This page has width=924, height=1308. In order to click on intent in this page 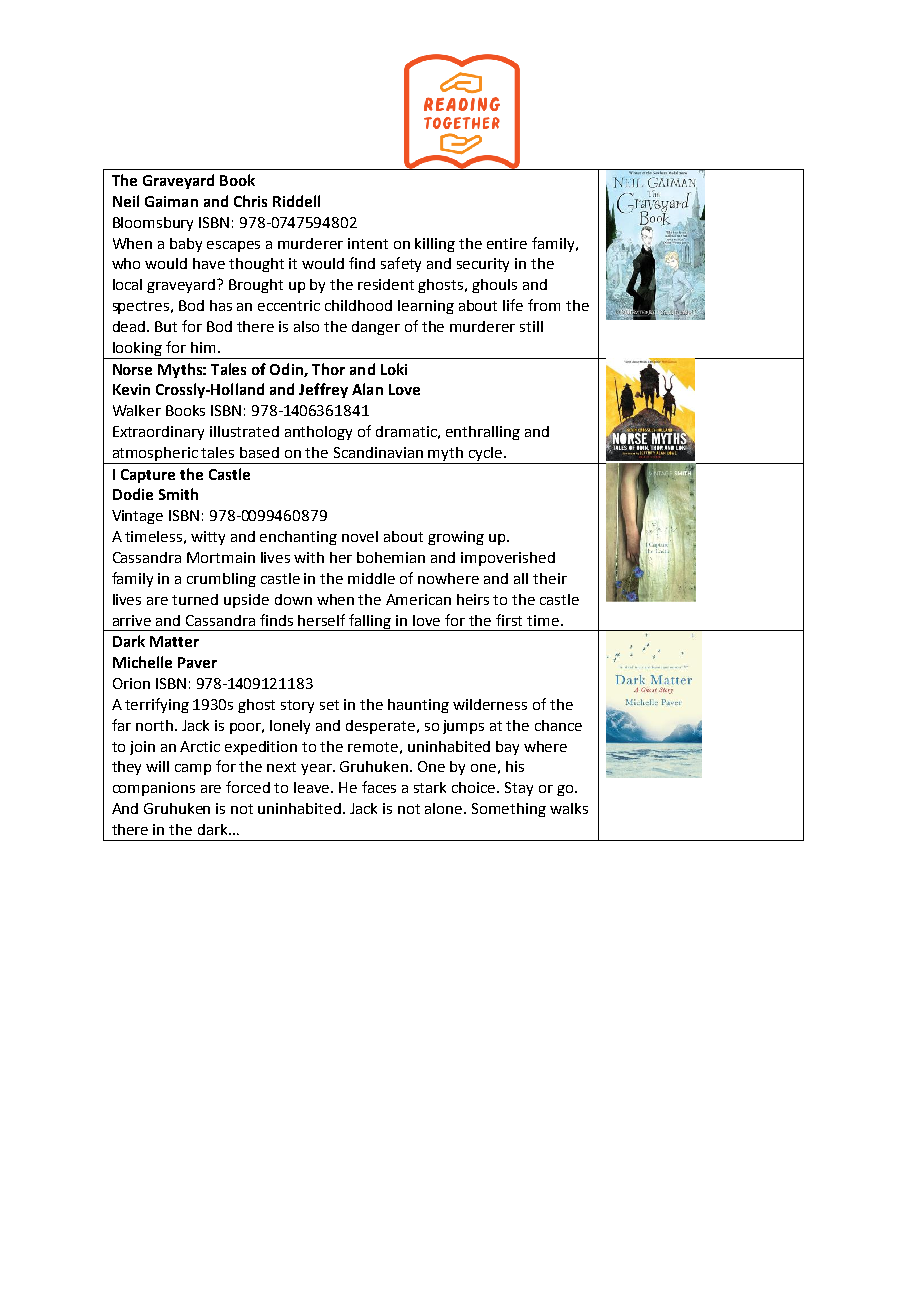, I will do `click(368, 243)`.
